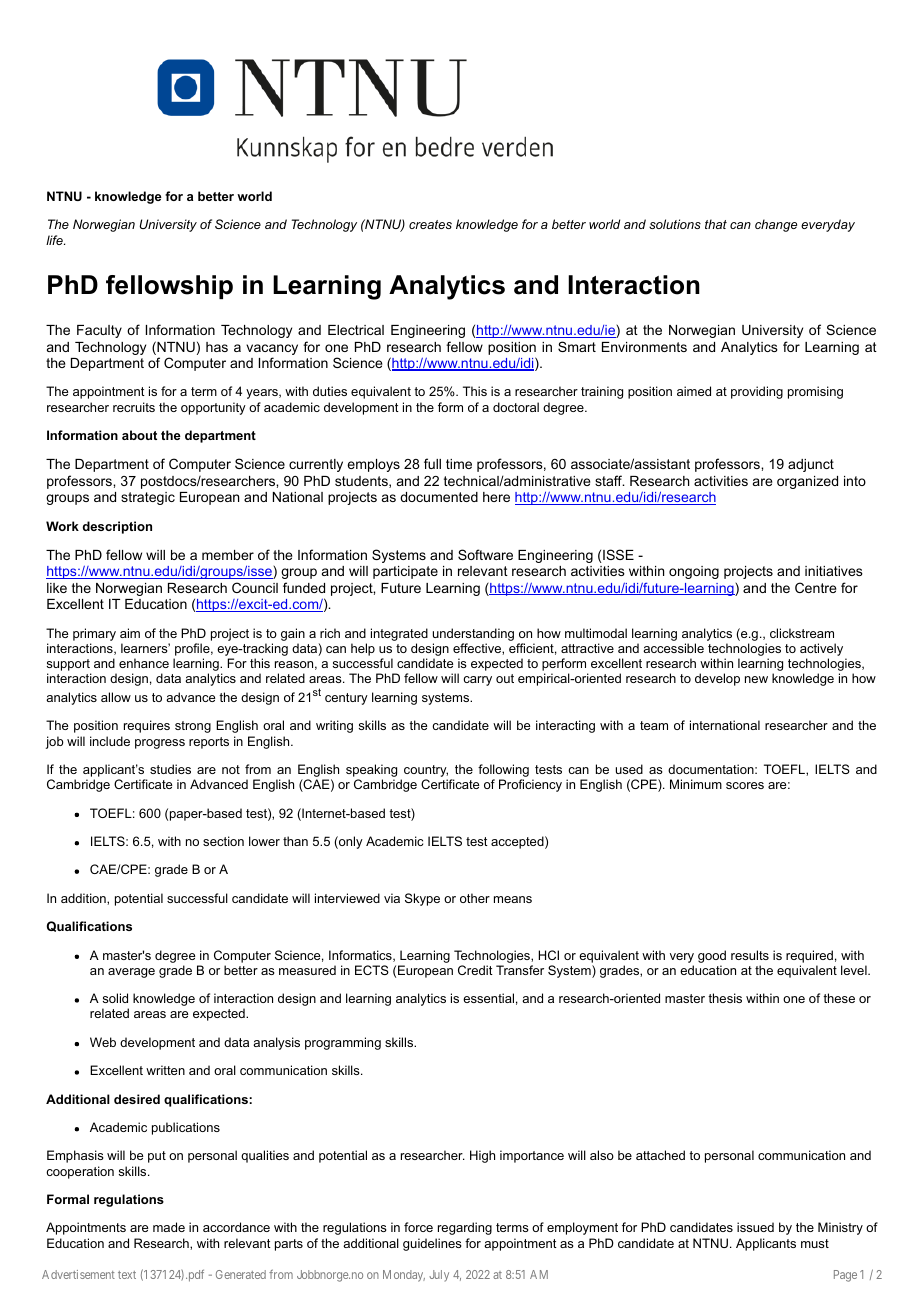 The width and height of the document is (924, 1308). What do you see at coordinates (430, 224) in the document?
I see `creates` at bounding box center [430, 224].
